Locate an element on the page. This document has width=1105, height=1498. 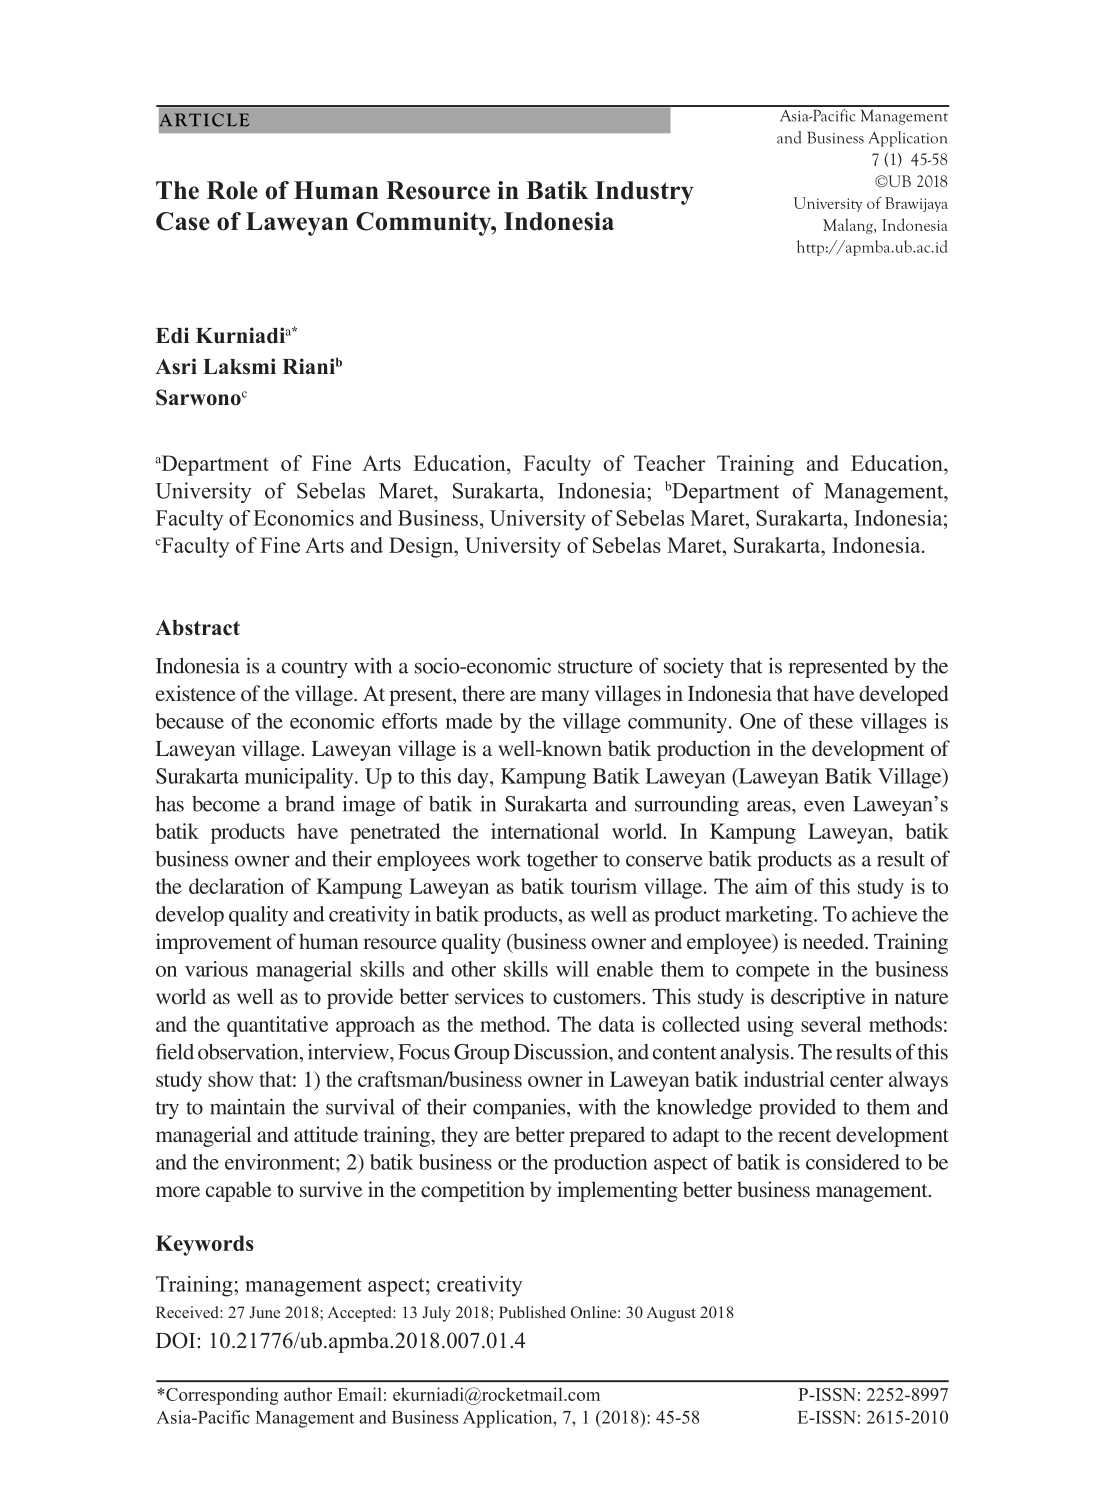
society is located at coordinates (694, 667).
